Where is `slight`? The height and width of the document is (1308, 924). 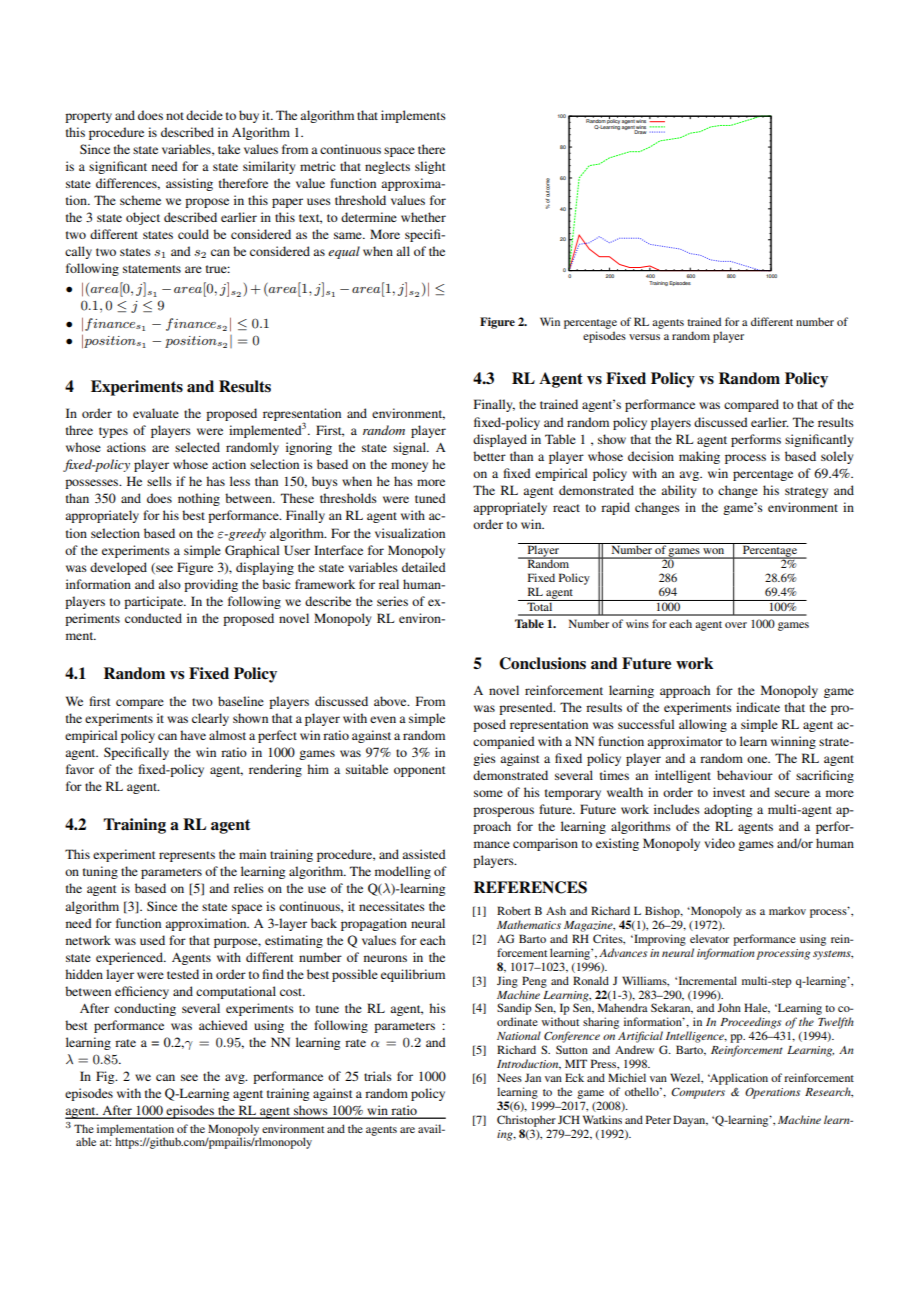
slight is located at coordinates (430, 167).
